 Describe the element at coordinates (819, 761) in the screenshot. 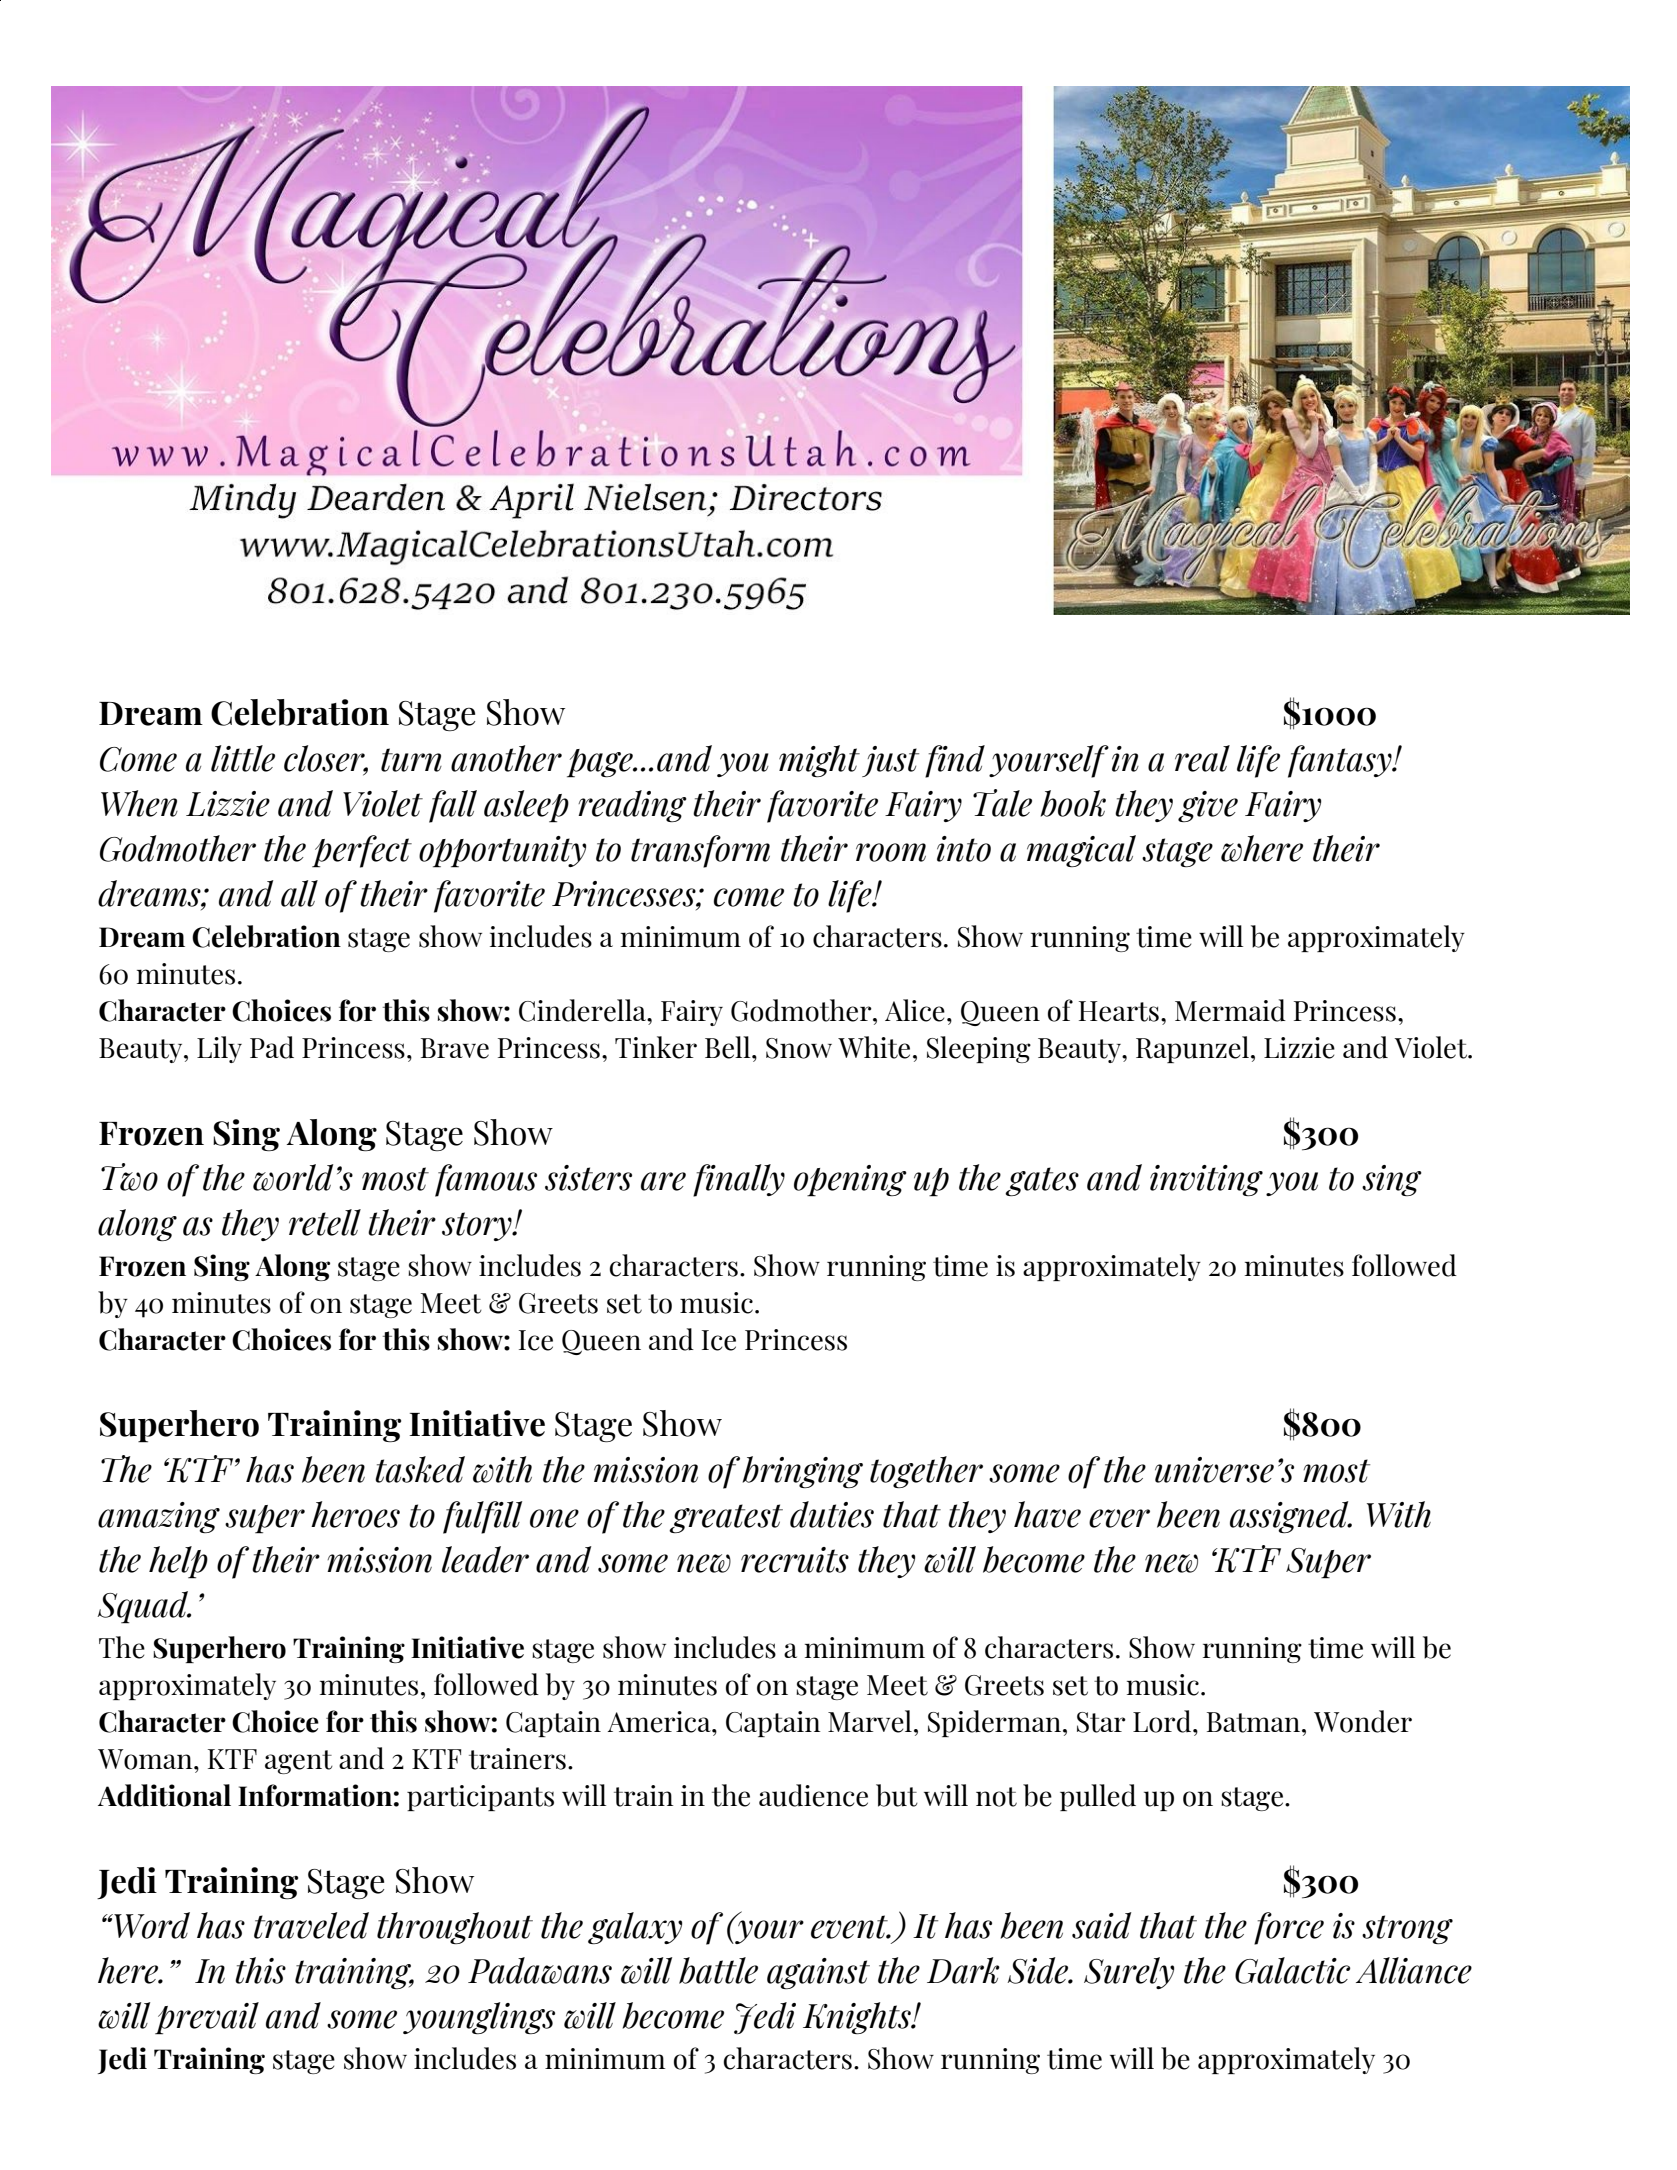

I see `might` at that location.
